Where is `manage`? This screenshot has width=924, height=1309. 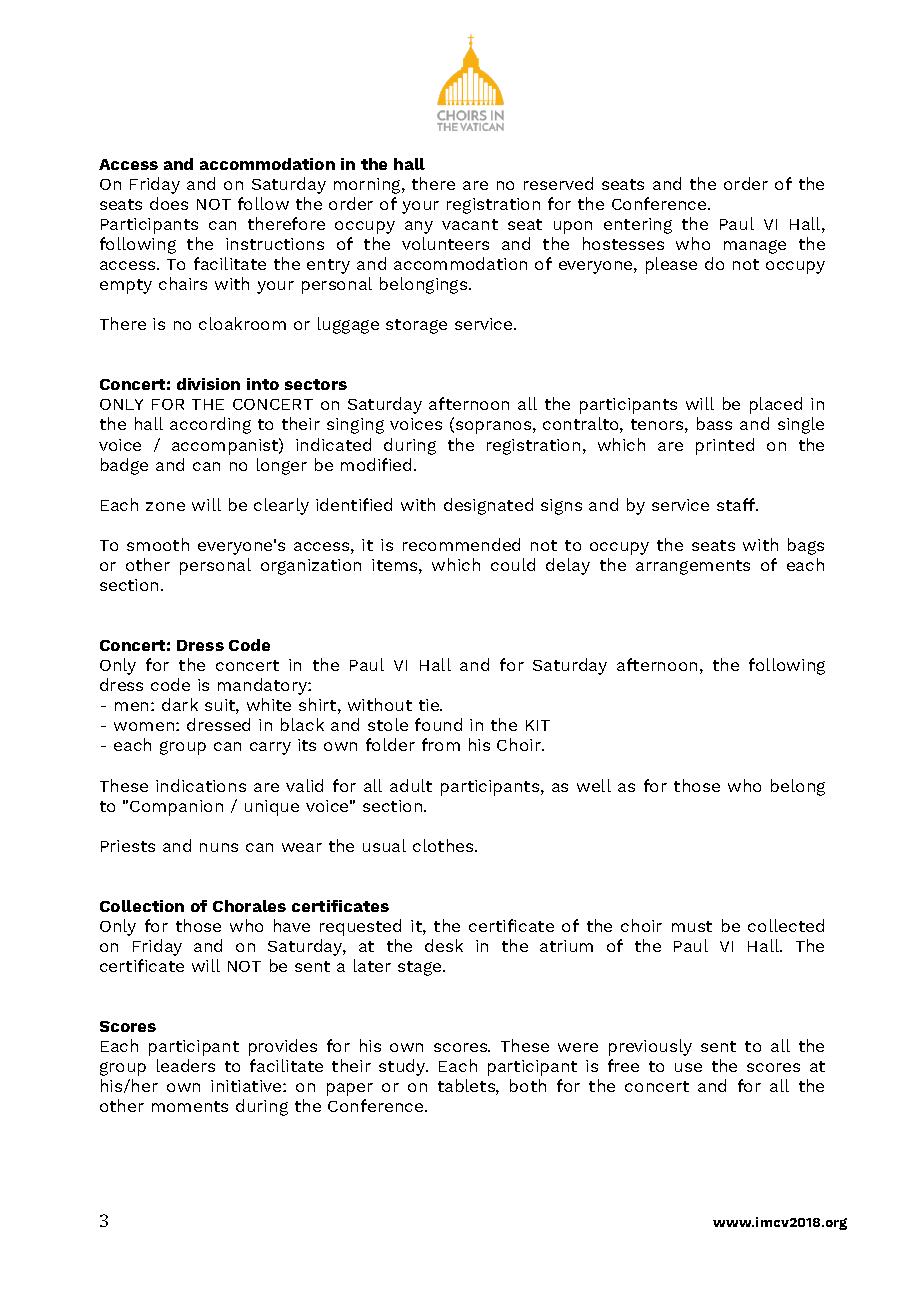
manage is located at coordinates (755, 247).
